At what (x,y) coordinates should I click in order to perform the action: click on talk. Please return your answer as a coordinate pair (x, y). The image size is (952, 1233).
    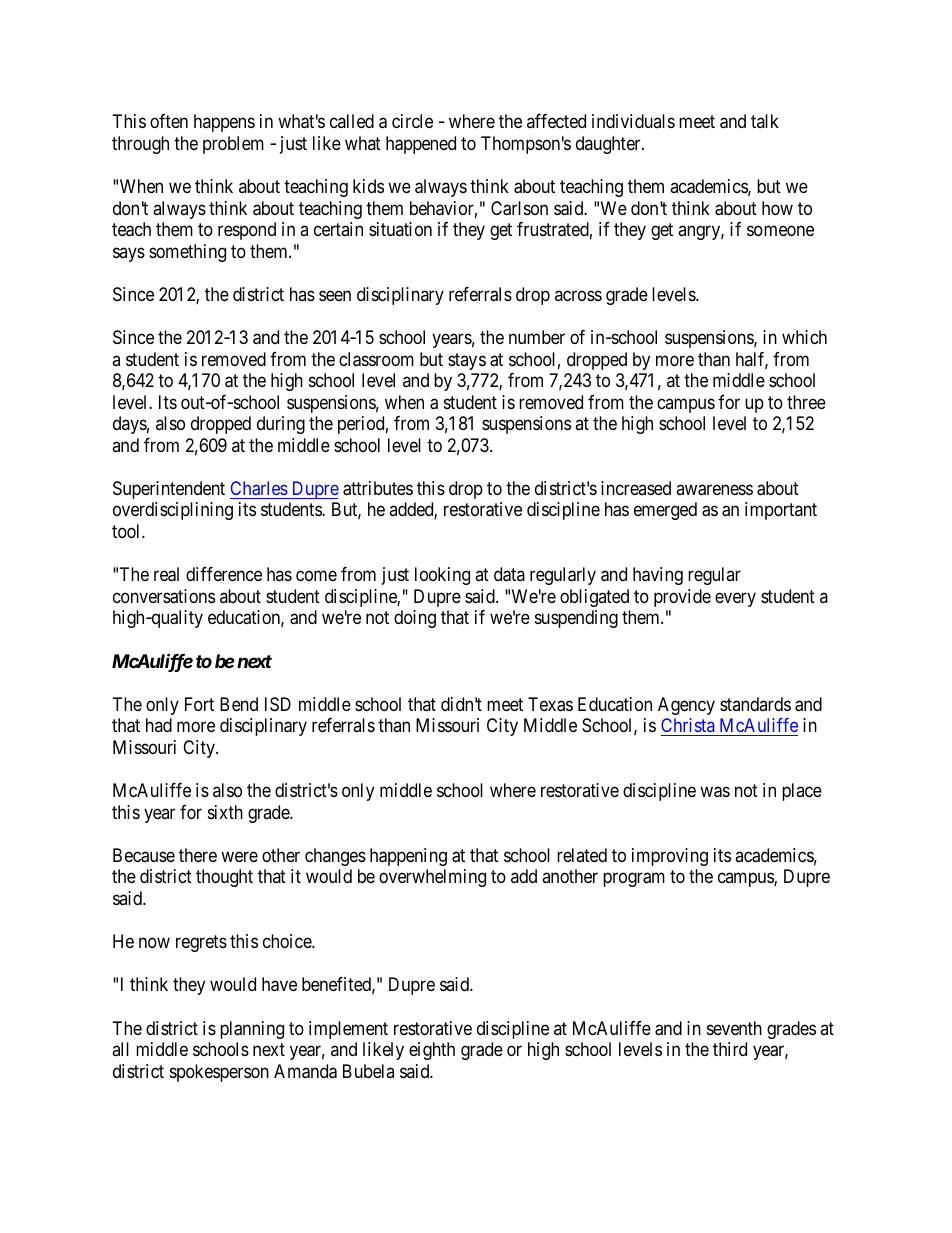
    Looking at the image, I should click on (765, 121).
